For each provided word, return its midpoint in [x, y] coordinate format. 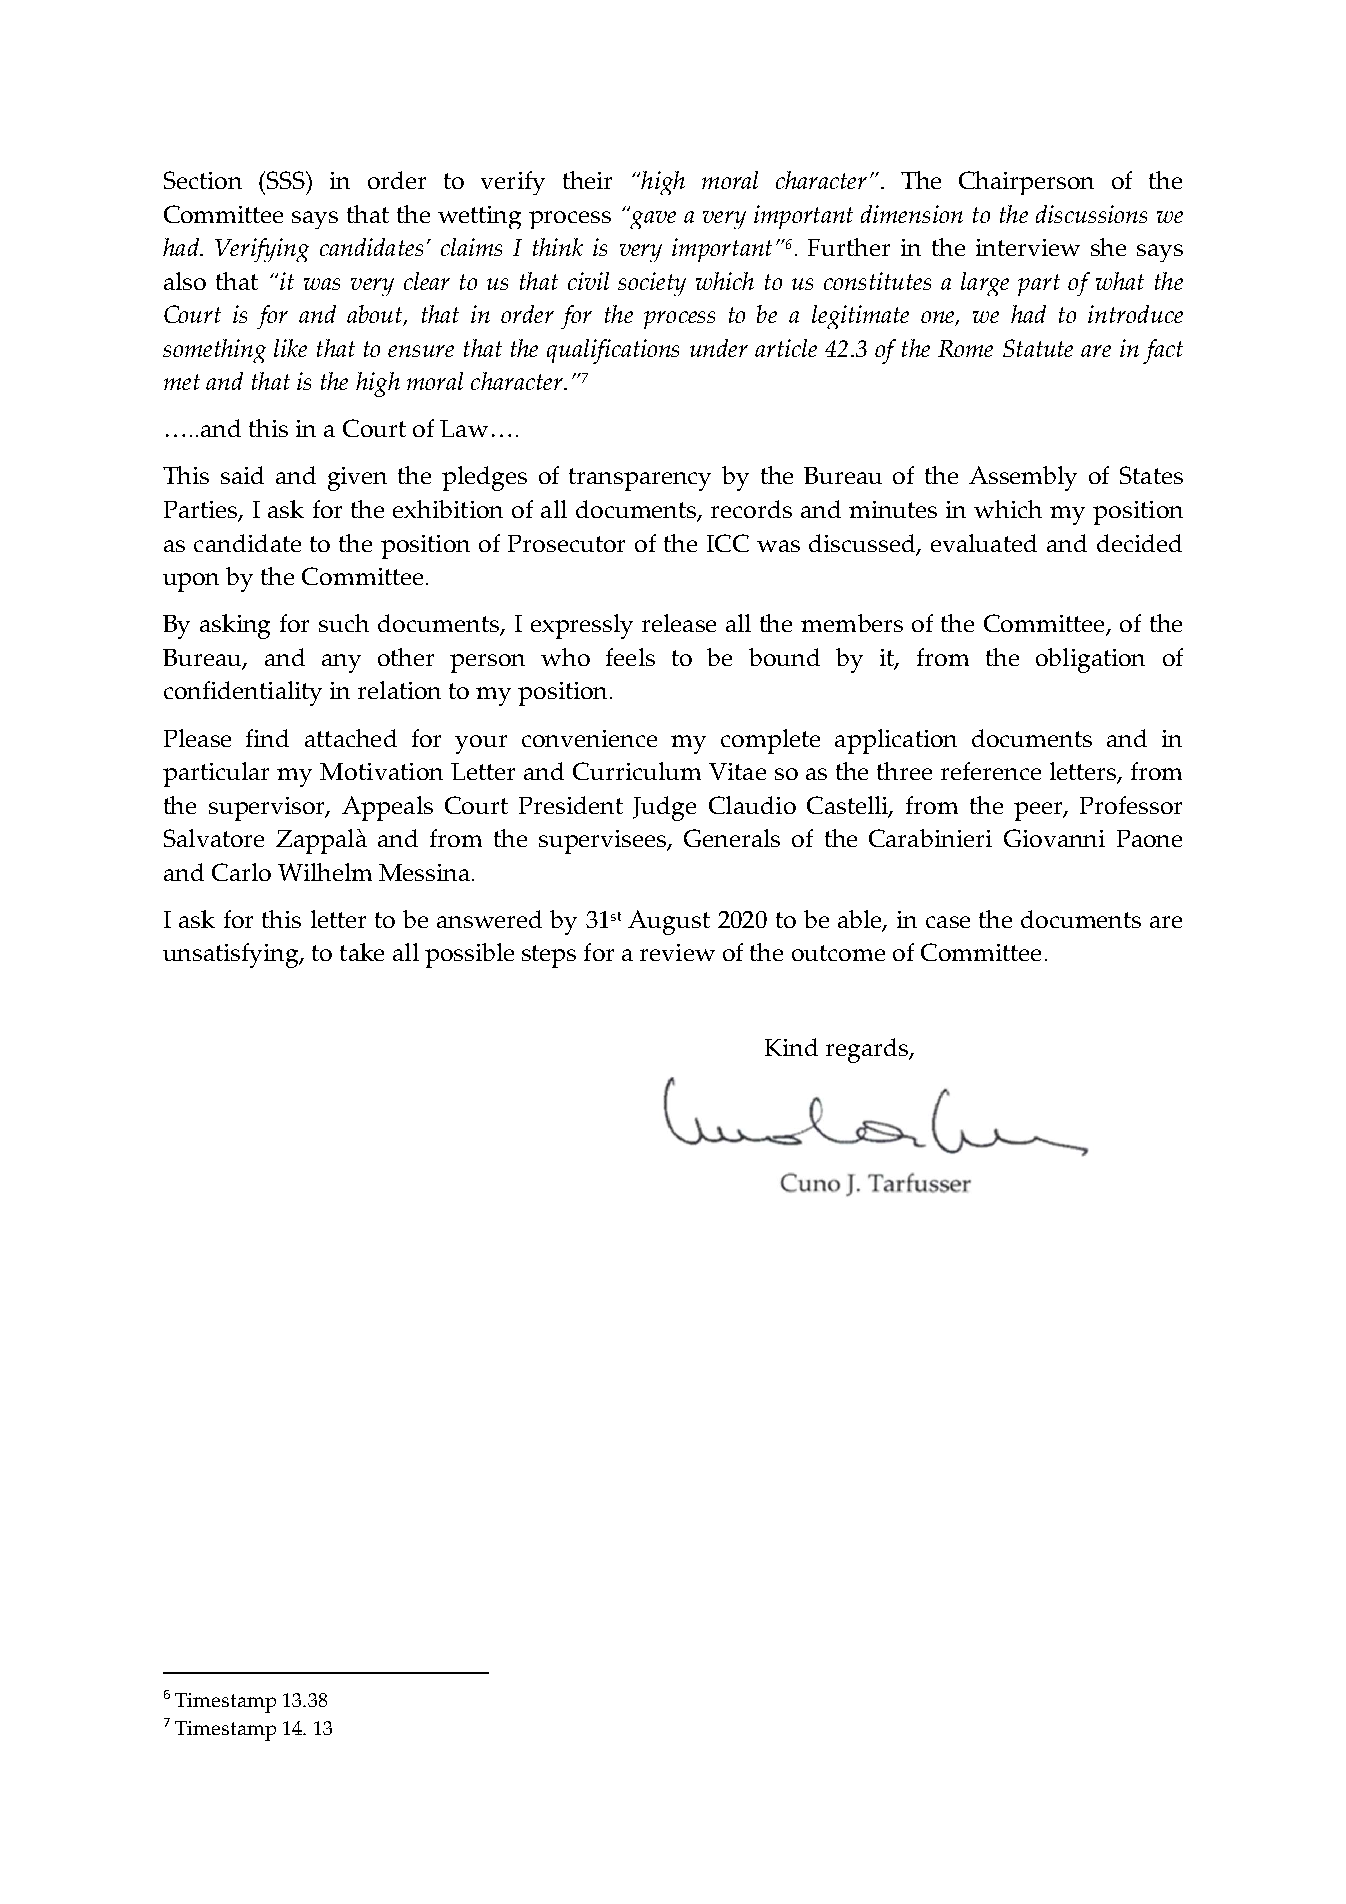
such [344, 623]
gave [652, 218]
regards [868, 1050]
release [679, 623]
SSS [287, 180]
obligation [1090, 660]
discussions [1091, 214]
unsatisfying [232, 955]
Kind [791, 1047]
